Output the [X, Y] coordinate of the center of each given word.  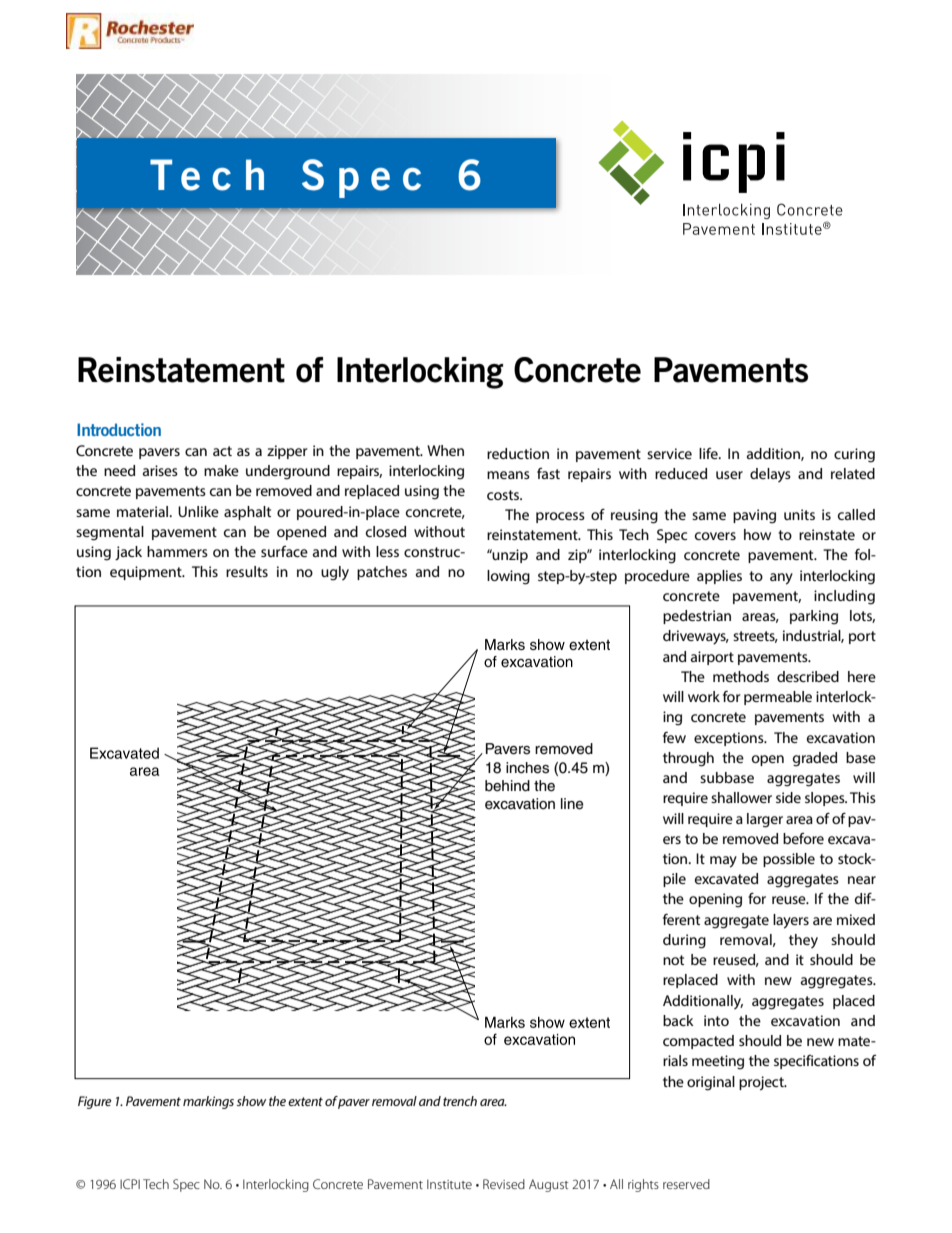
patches [382, 573]
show [251, 1101]
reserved [686, 1184]
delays [770, 475]
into [716, 1020]
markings [208, 1102]
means [508, 475]
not [673, 960]
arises [160, 470]
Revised [504, 1184]
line [572, 804]
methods [741, 676]
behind [507, 786]
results [247, 571]
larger [765, 820]
